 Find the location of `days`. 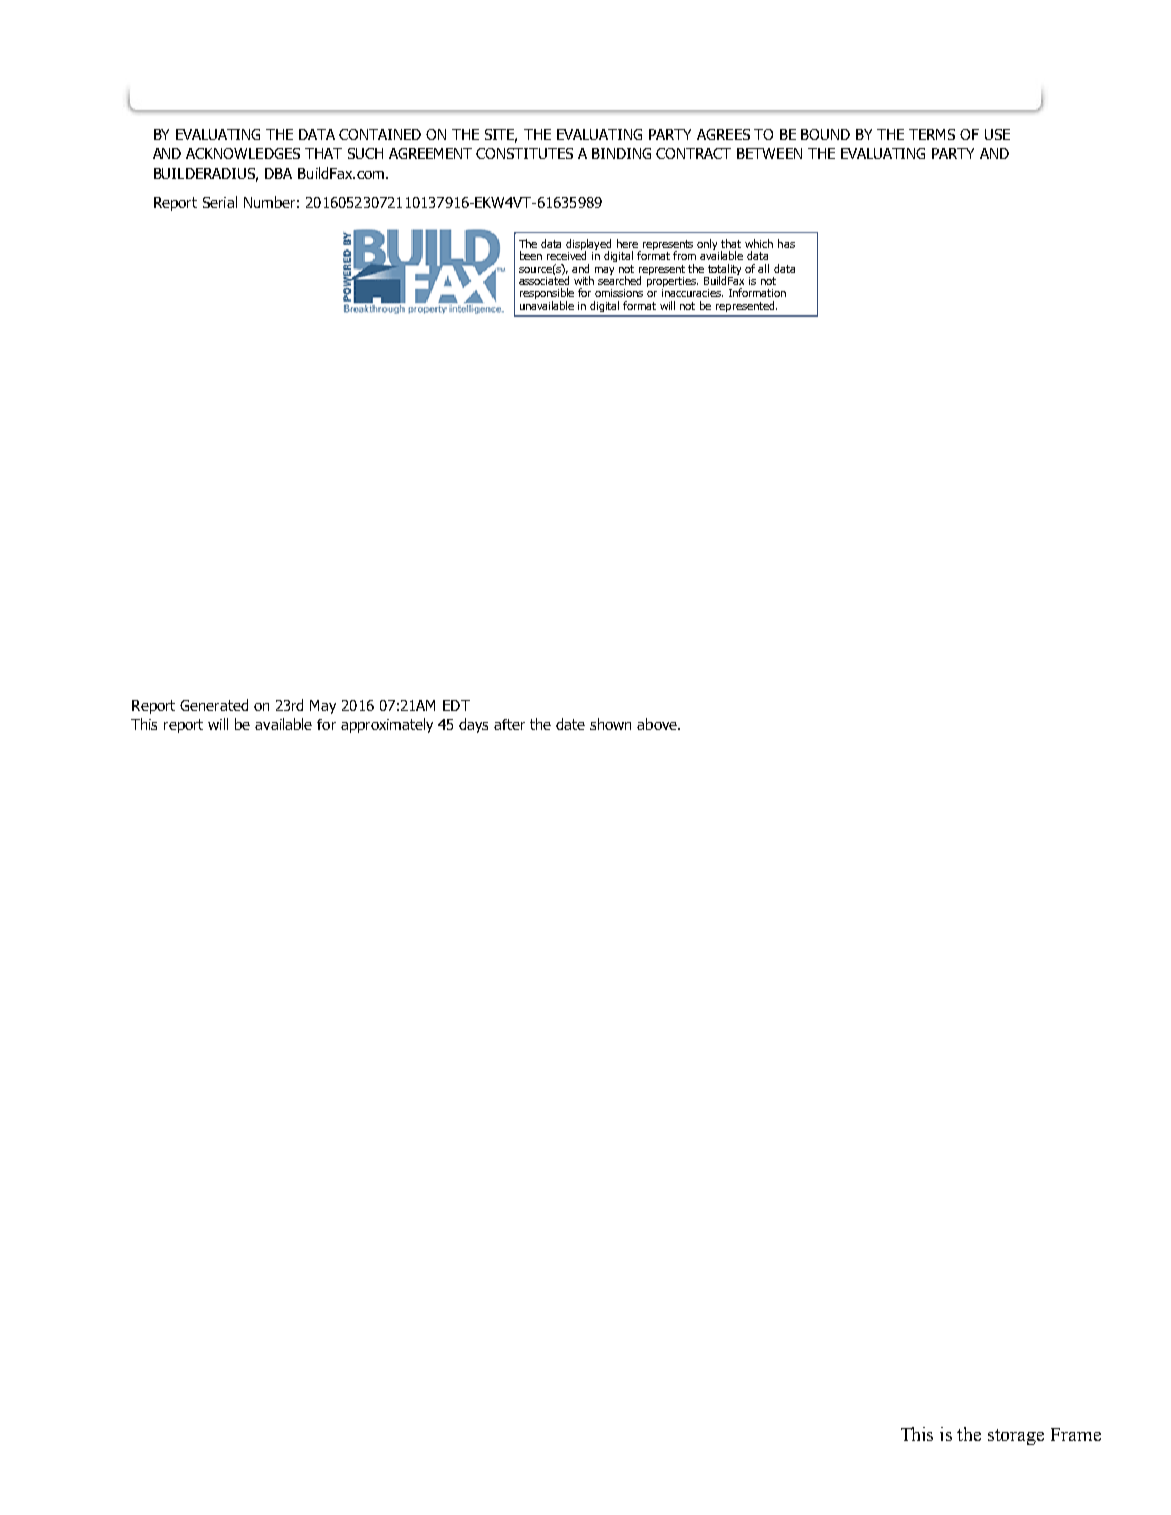

days is located at coordinates (473, 725).
